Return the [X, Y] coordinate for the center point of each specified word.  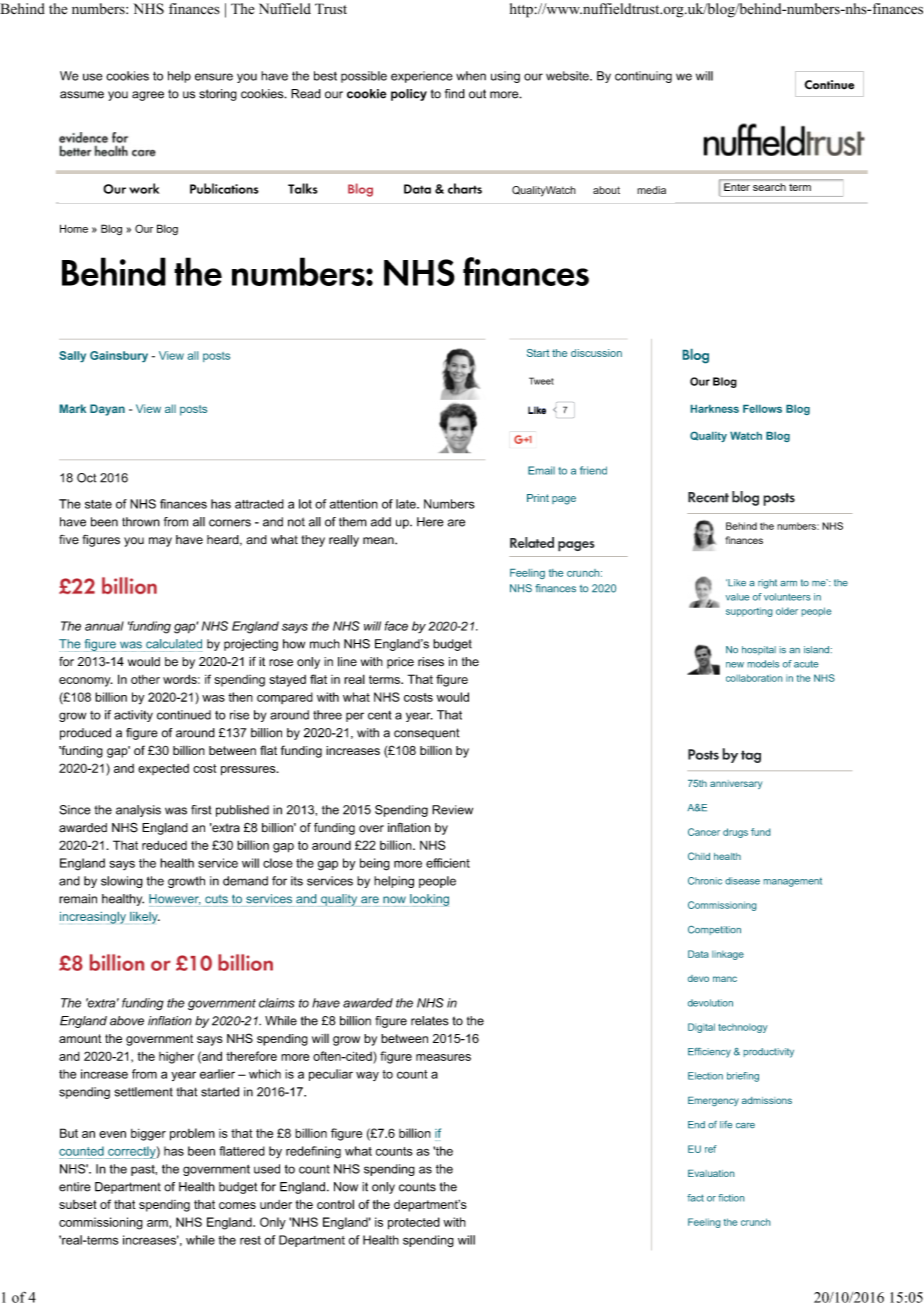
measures [443, 1057]
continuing [643, 77]
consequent [426, 734]
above [127, 1021]
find [455, 94]
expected [163, 769]
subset [78, 1204]
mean [379, 540]
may [160, 542]
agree [148, 96]
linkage [728, 955]
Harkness [715, 409]
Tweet [541, 381]
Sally [72, 356]
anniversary [736, 784]
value [737, 597]
